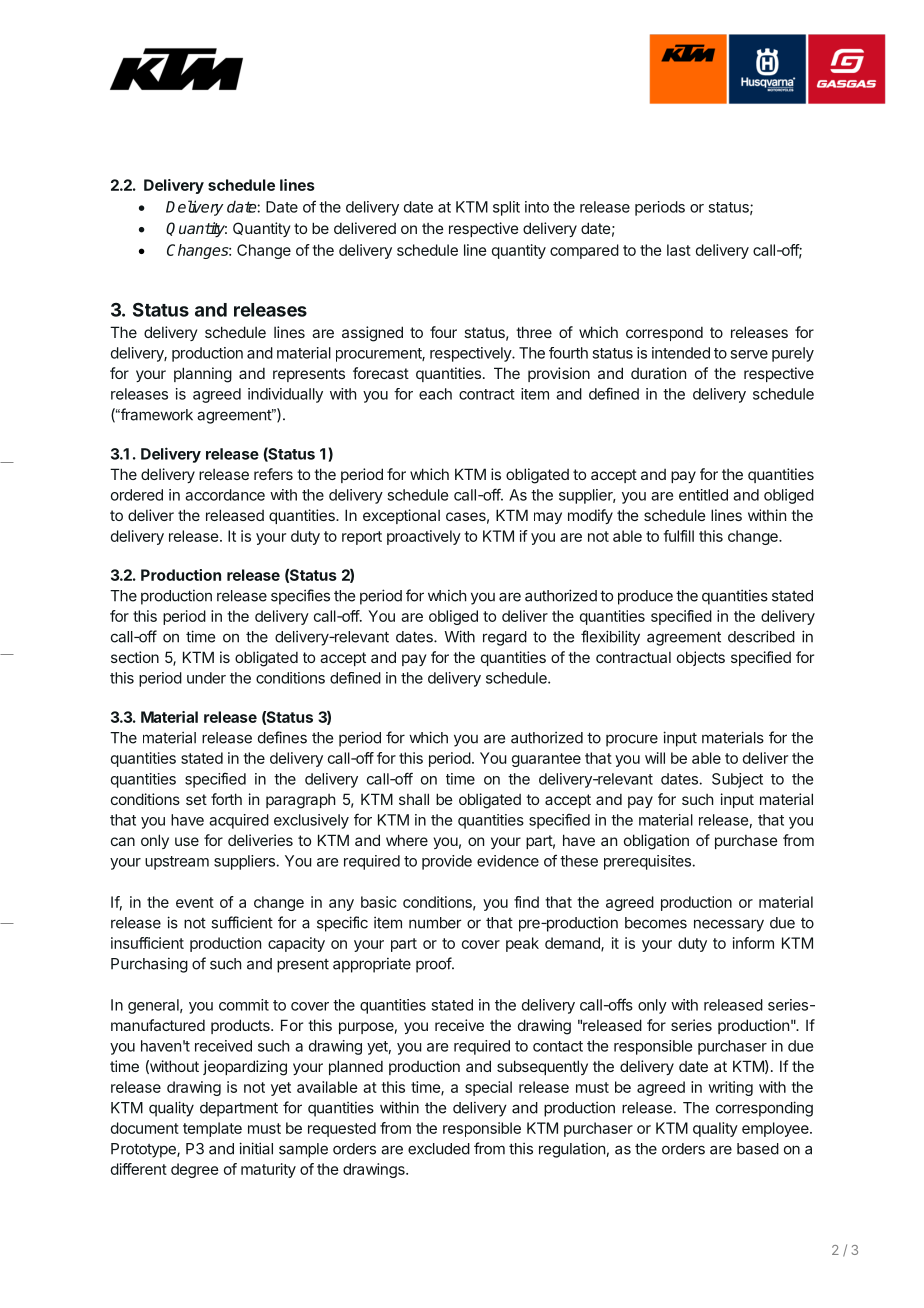  I want to click on under, so click(206, 678).
